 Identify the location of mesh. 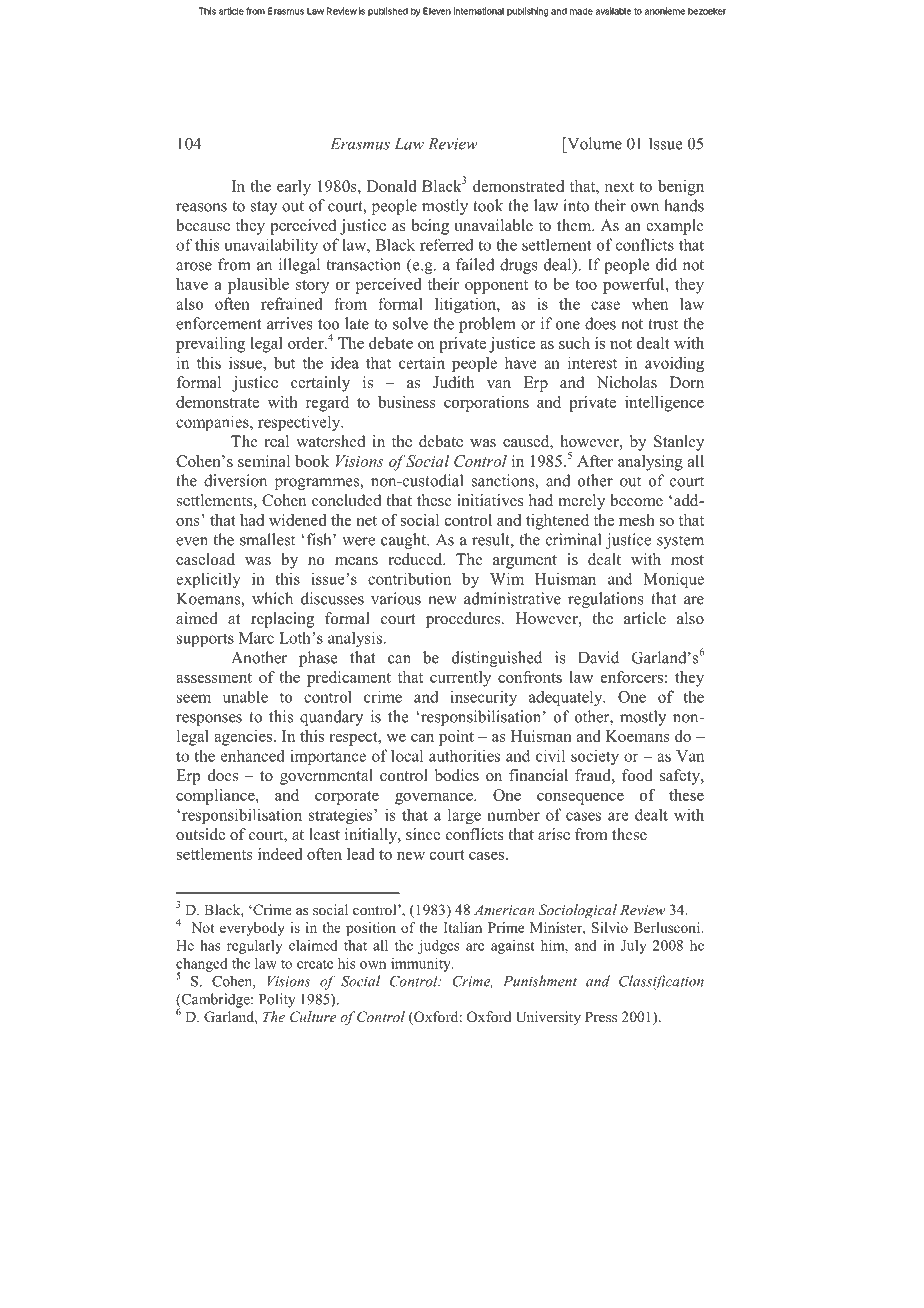
(637, 520).
